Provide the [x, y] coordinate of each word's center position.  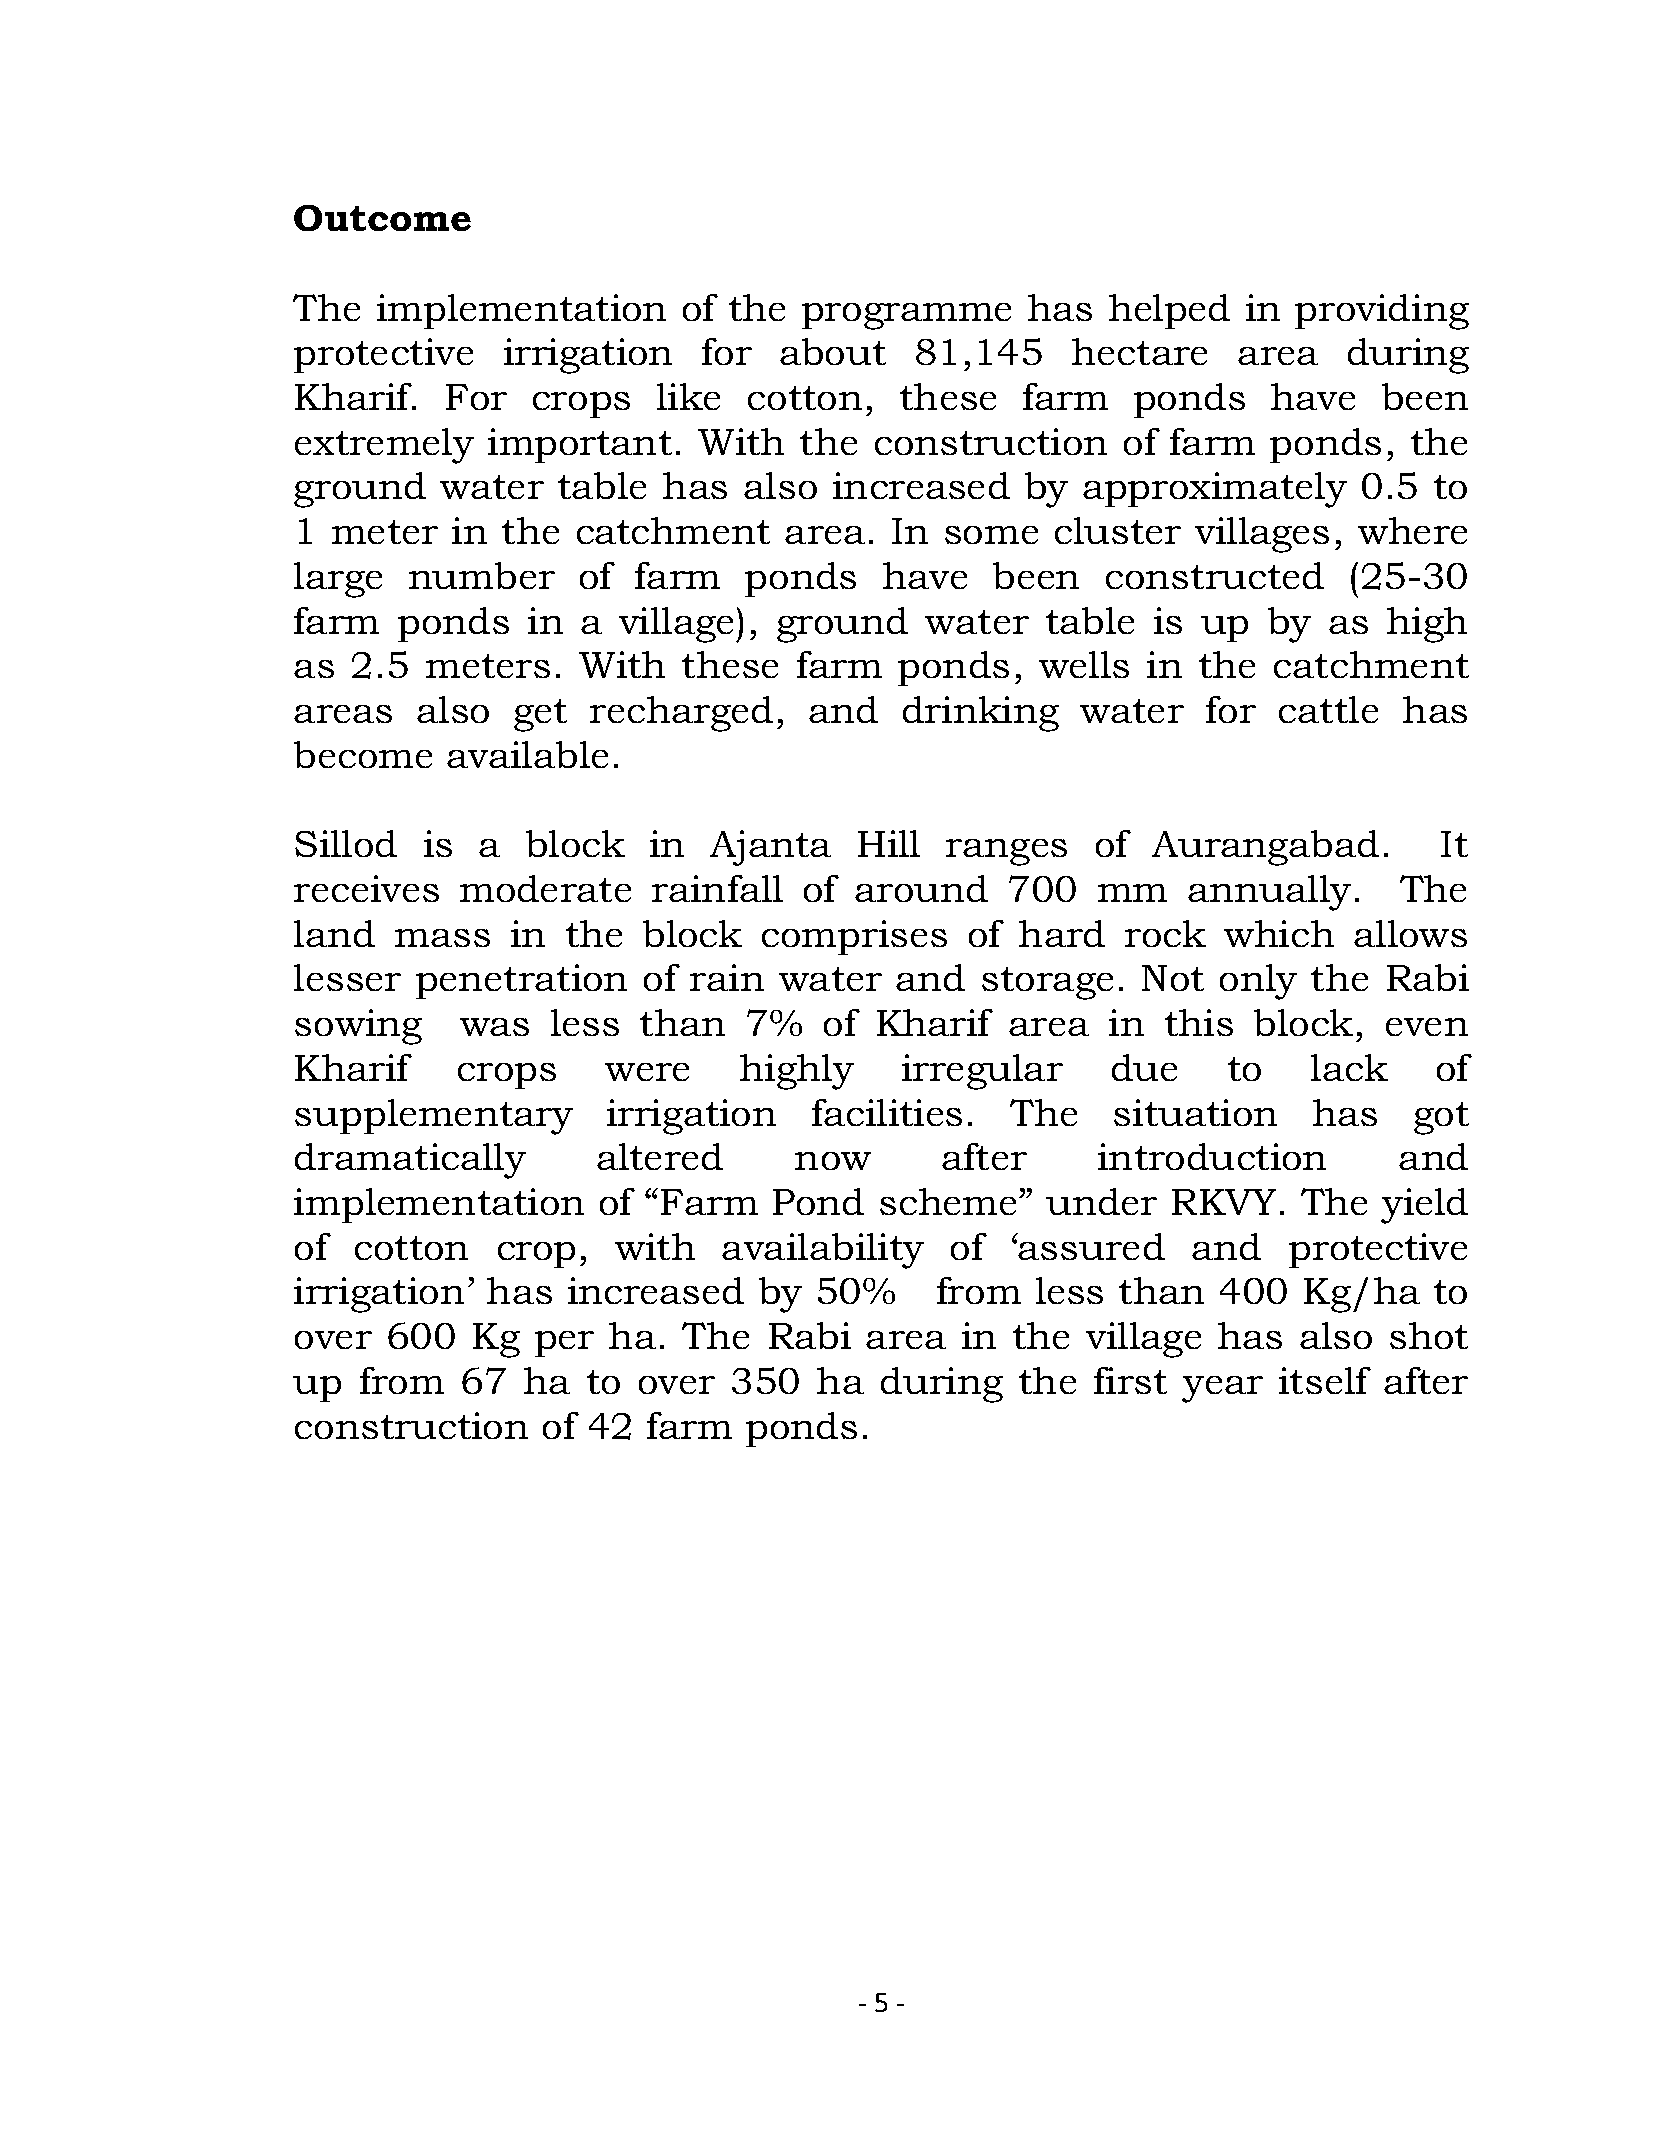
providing [1382, 312]
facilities [887, 1112]
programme [906, 316]
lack [1349, 1067]
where [1412, 530]
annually [1269, 893]
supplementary [434, 1117]
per [564, 1344]
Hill [889, 843]
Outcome [382, 218]
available [527, 754]
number [482, 575]
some [991, 535]
